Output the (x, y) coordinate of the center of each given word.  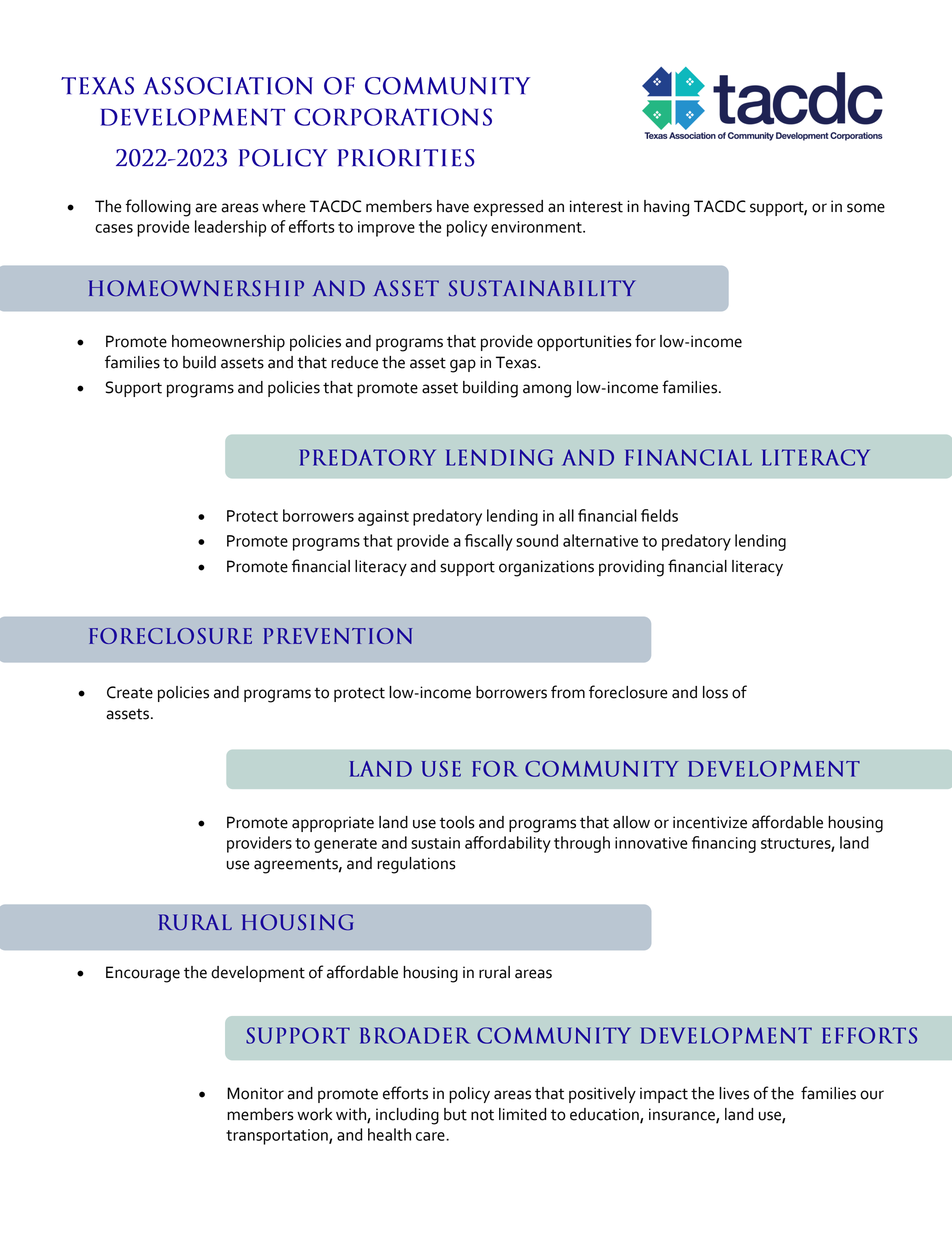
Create (130, 692)
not (482, 1115)
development (258, 974)
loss (715, 692)
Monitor (255, 1093)
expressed (508, 208)
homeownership (228, 343)
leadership (230, 228)
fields (659, 515)
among (547, 391)
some (866, 208)
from (568, 692)
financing (724, 844)
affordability (508, 844)
